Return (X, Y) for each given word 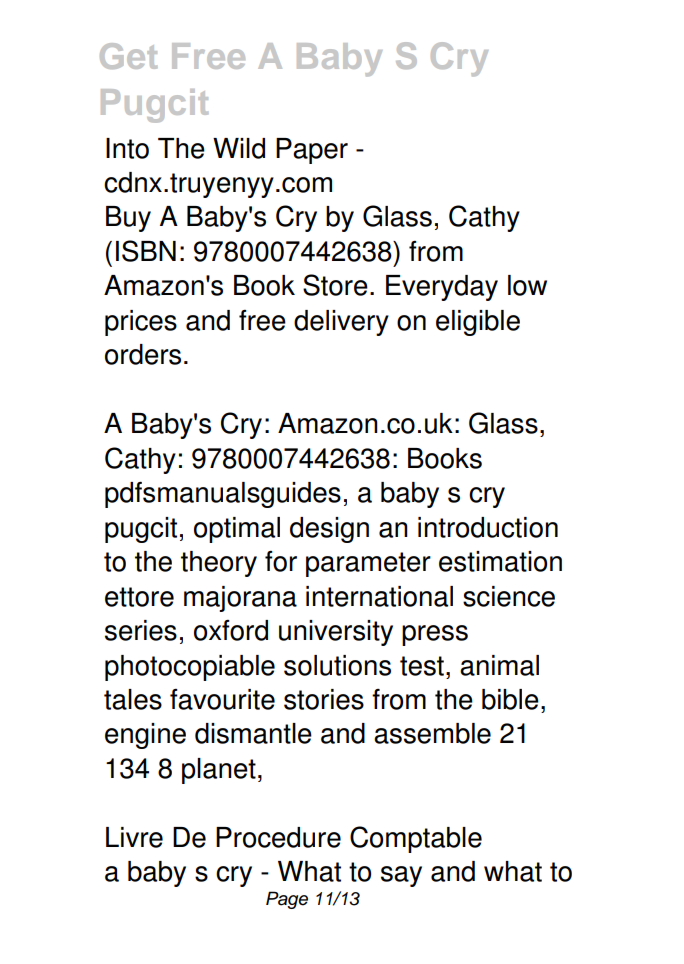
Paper (312, 151)
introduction (488, 527)
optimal (237, 530)
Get (128, 56)
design (329, 530)
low (527, 285)
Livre (134, 837)
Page (287, 900)
